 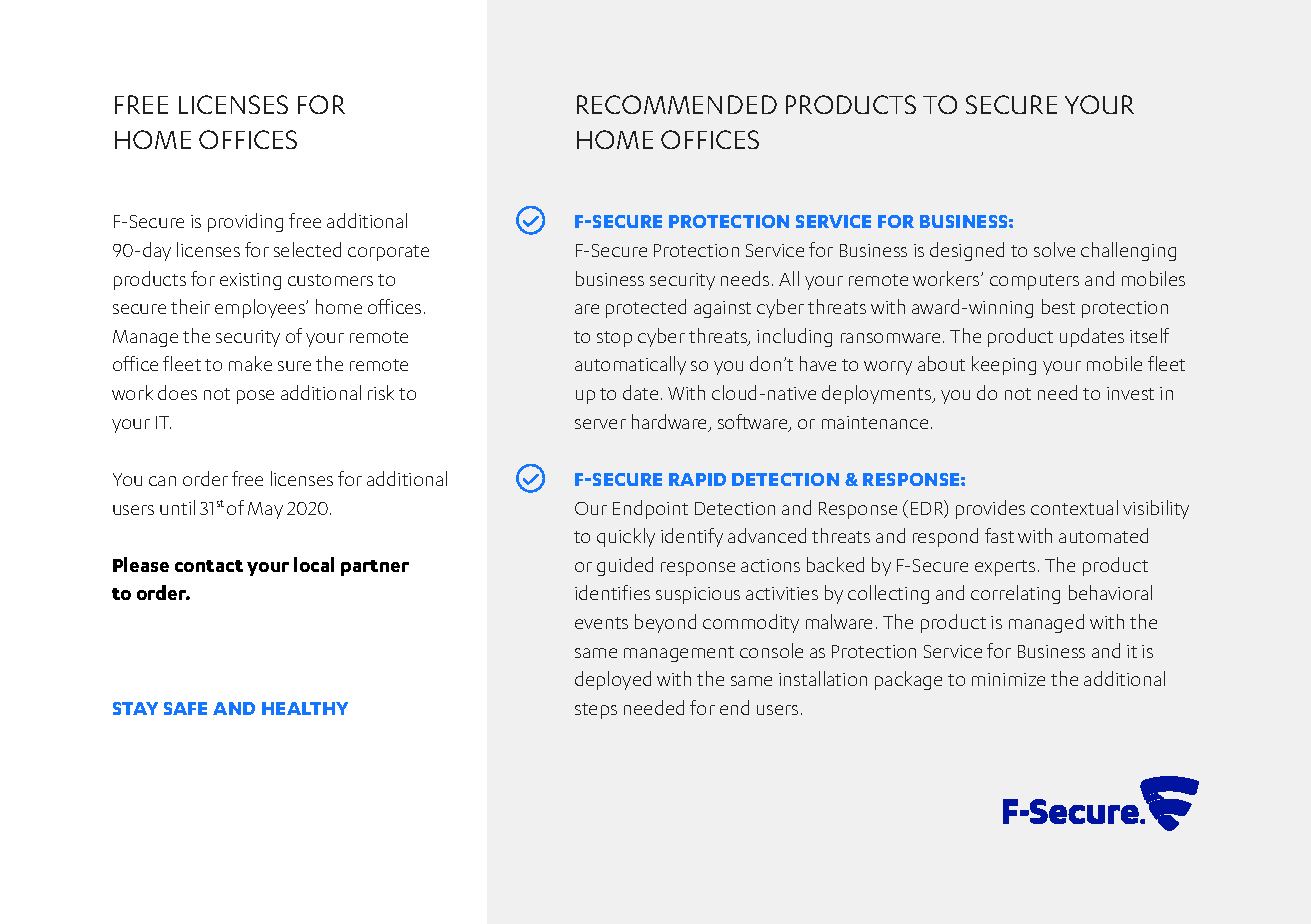 What do you see at coordinates (1054, 249) in the image?
I see `solve` at bounding box center [1054, 249].
